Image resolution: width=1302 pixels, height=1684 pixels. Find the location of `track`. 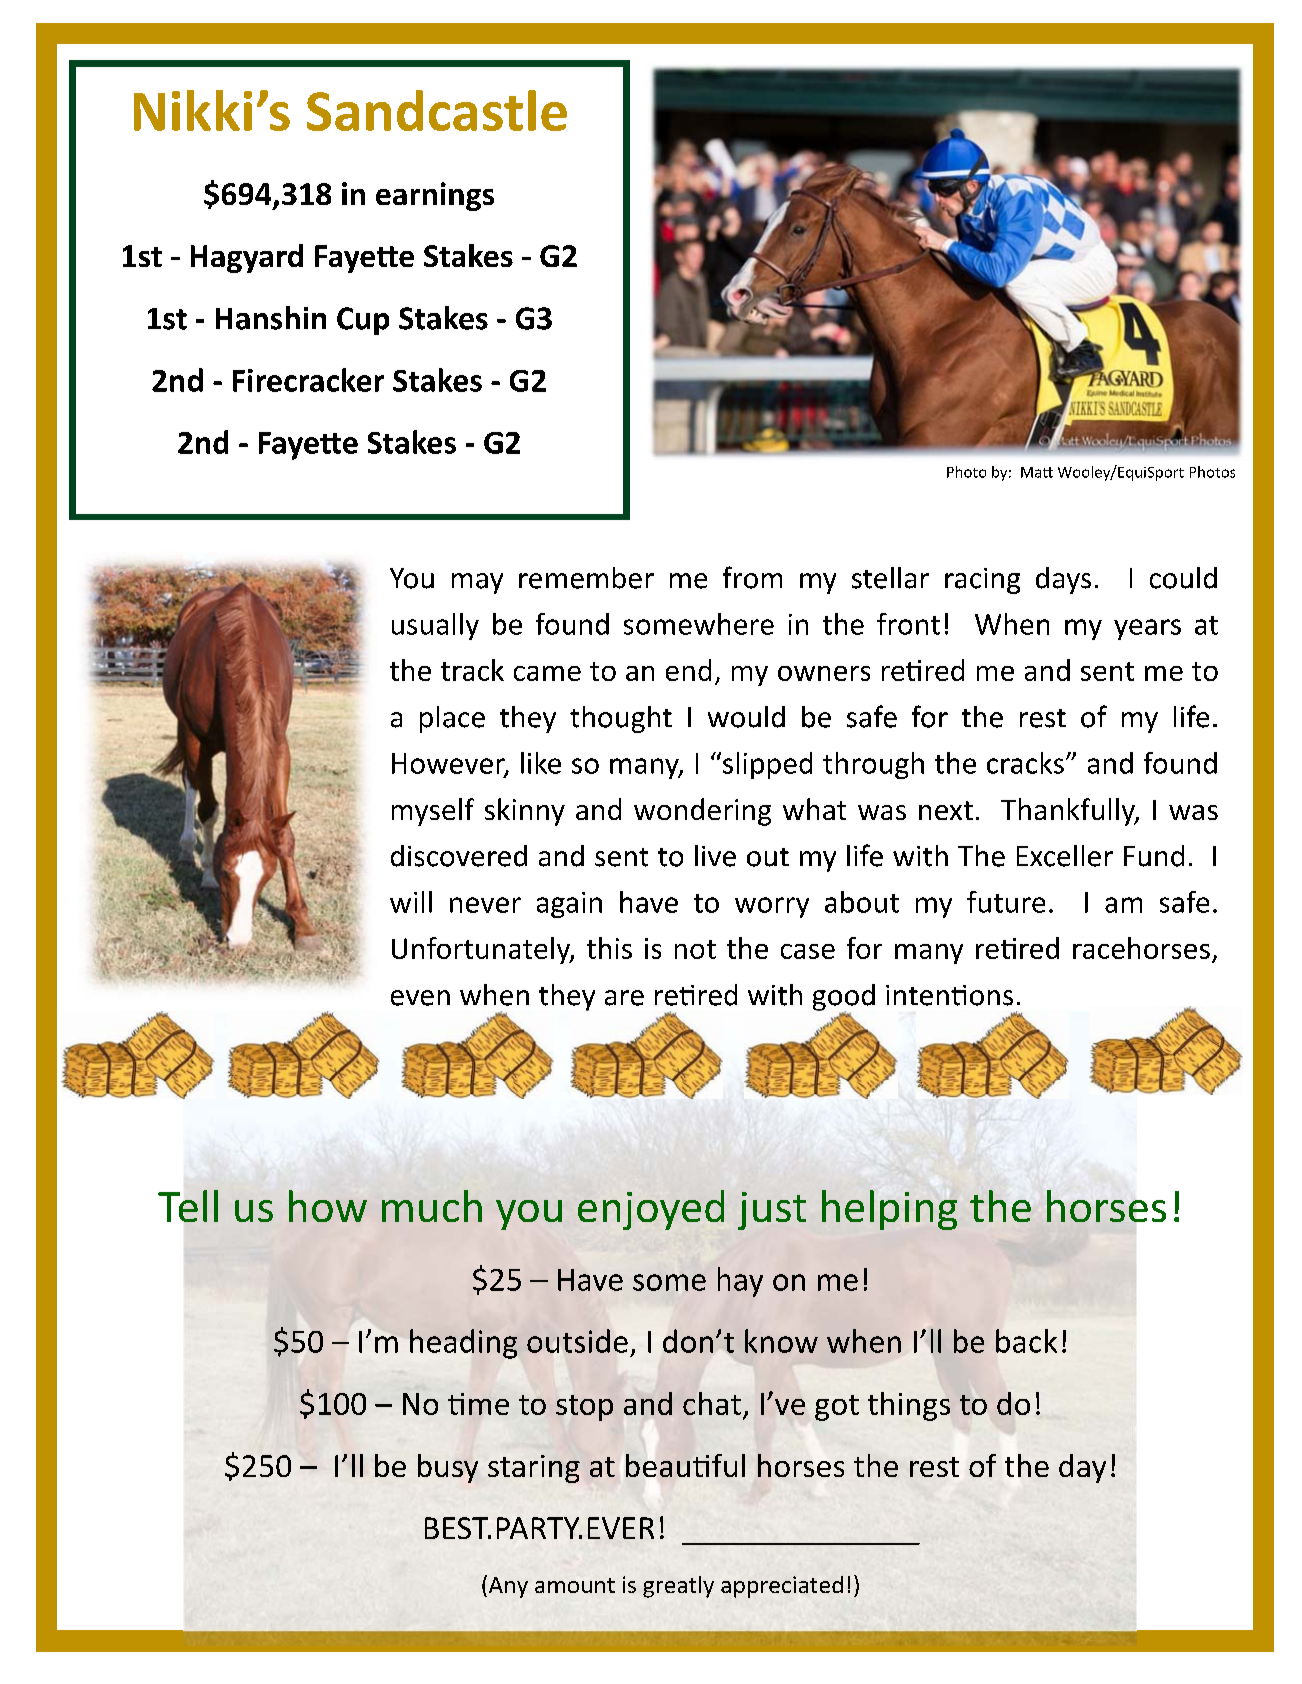

track is located at coordinates (472, 670).
